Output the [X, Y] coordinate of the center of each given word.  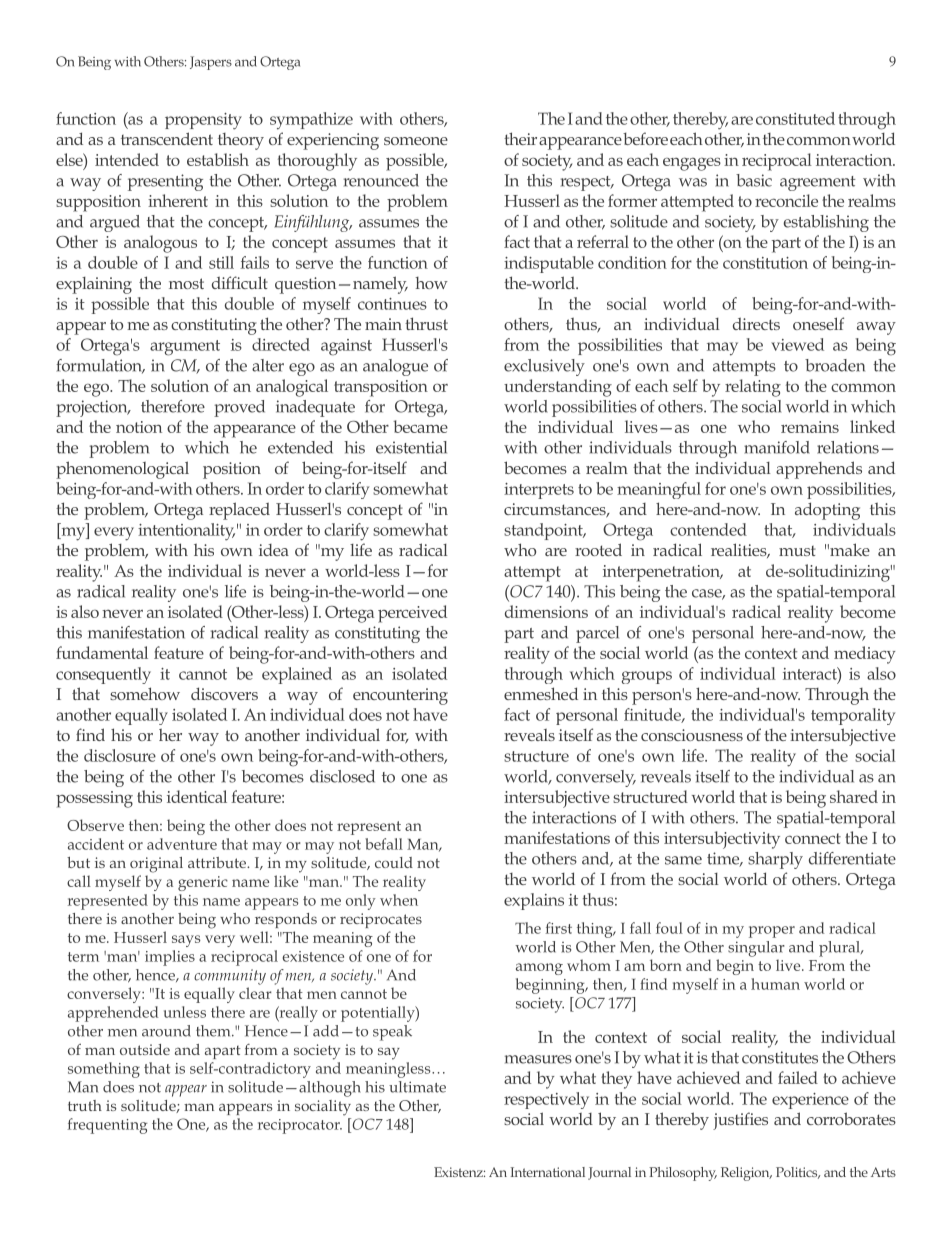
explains [534, 901]
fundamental [102, 652]
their [520, 138]
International [548, 1172]
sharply [775, 860]
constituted [795, 118]
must [797, 551]
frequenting [107, 1126]
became [420, 426]
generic [203, 883]
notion [139, 427]
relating [753, 388]
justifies [740, 1121]
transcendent [167, 138]
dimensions [546, 611]
